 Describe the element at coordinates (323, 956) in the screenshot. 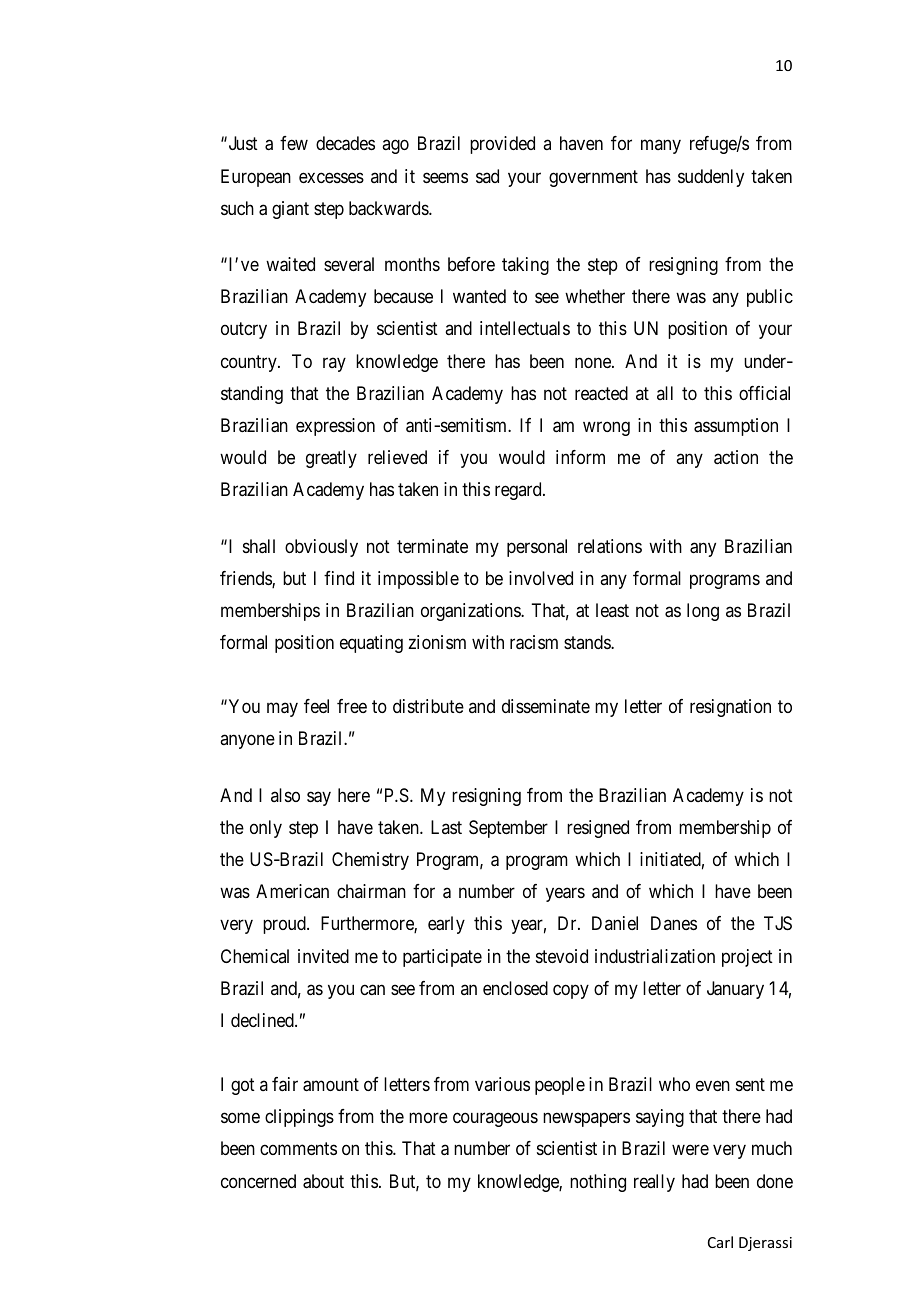

I see `invited` at that location.
